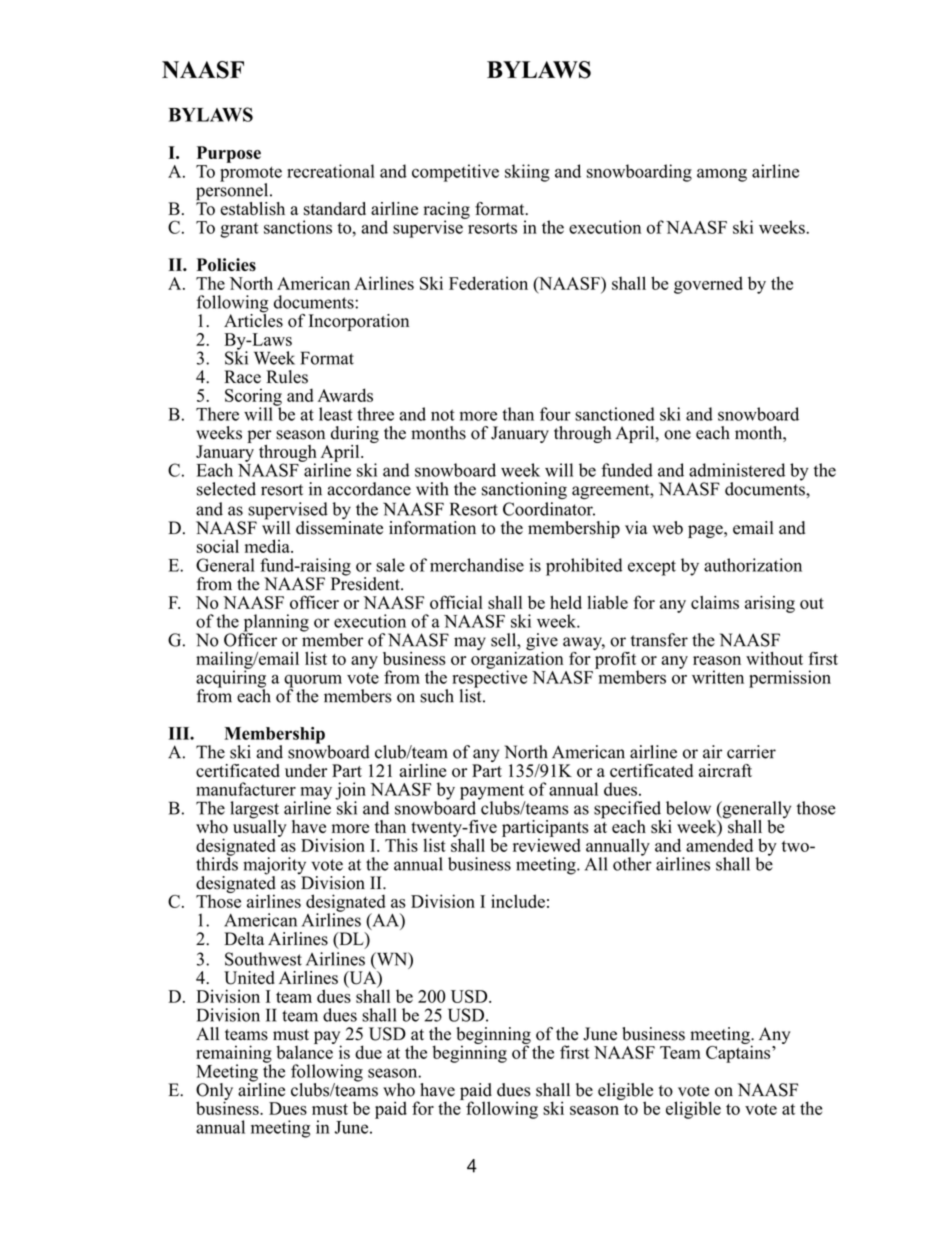 The image size is (952, 1233). What do you see at coordinates (244, 939) in the screenshot?
I see `Delta` at bounding box center [244, 939].
